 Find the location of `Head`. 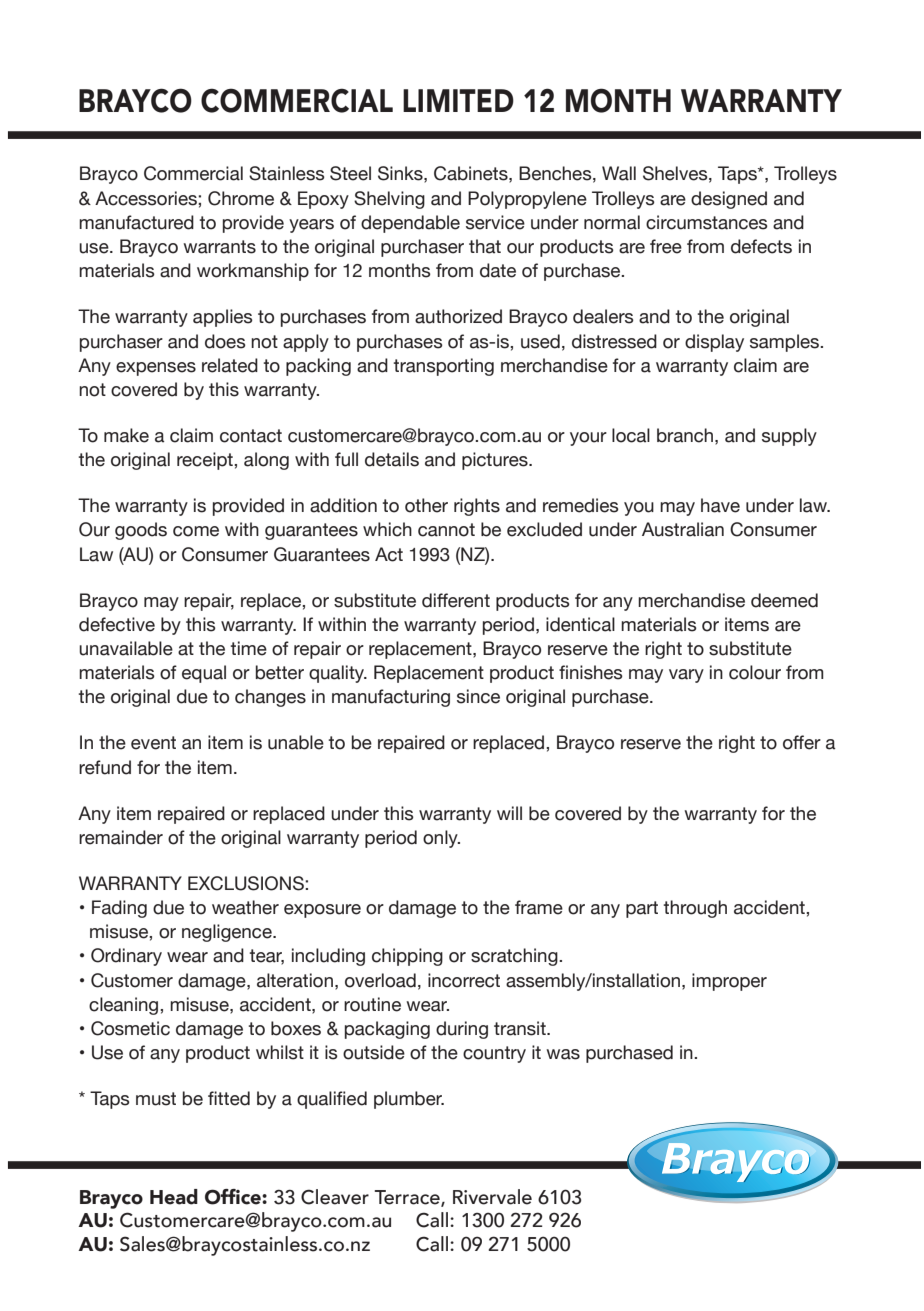

Head is located at coordinates (174, 1197).
